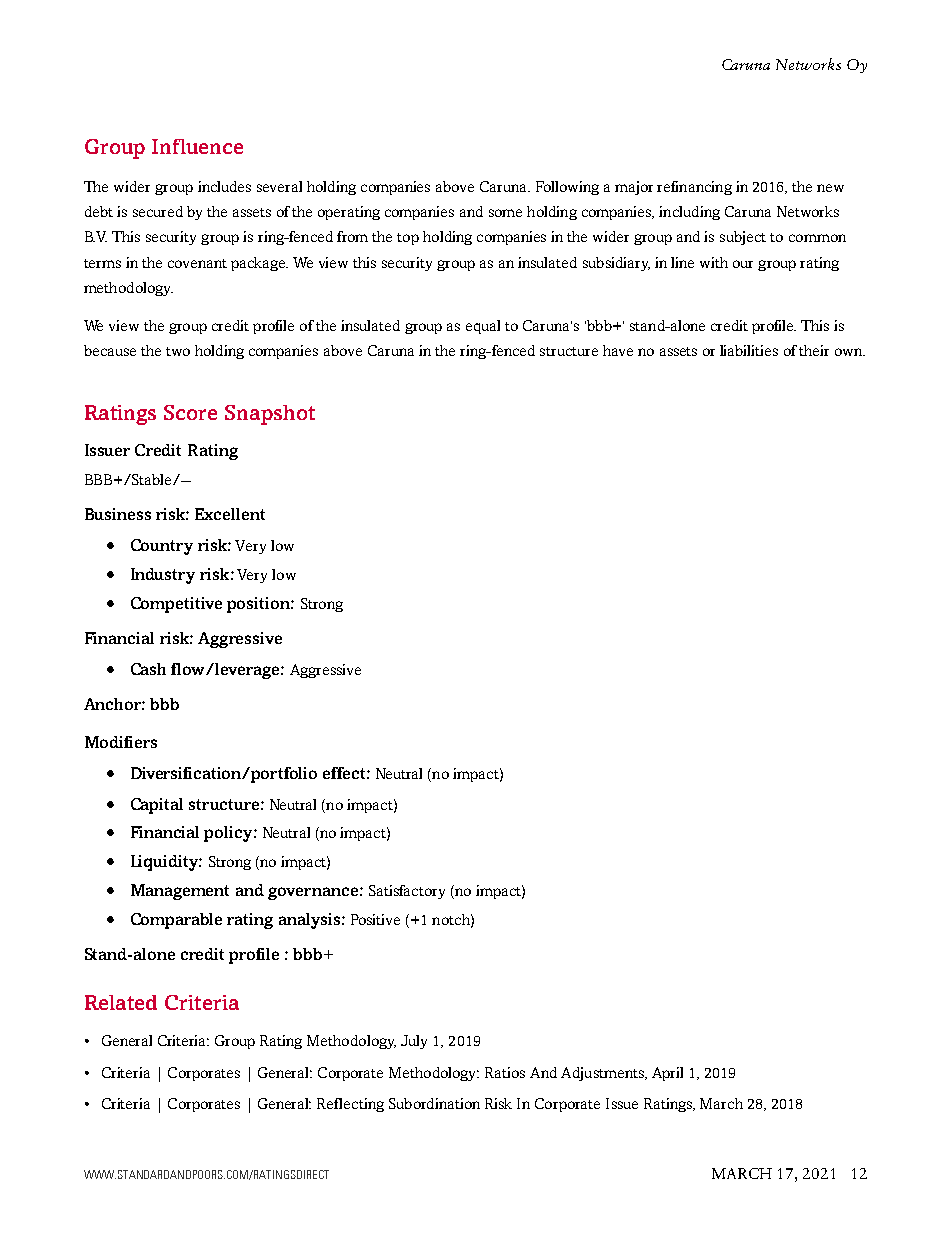 The image size is (952, 1233). I want to click on Competitive, so click(176, 605).
